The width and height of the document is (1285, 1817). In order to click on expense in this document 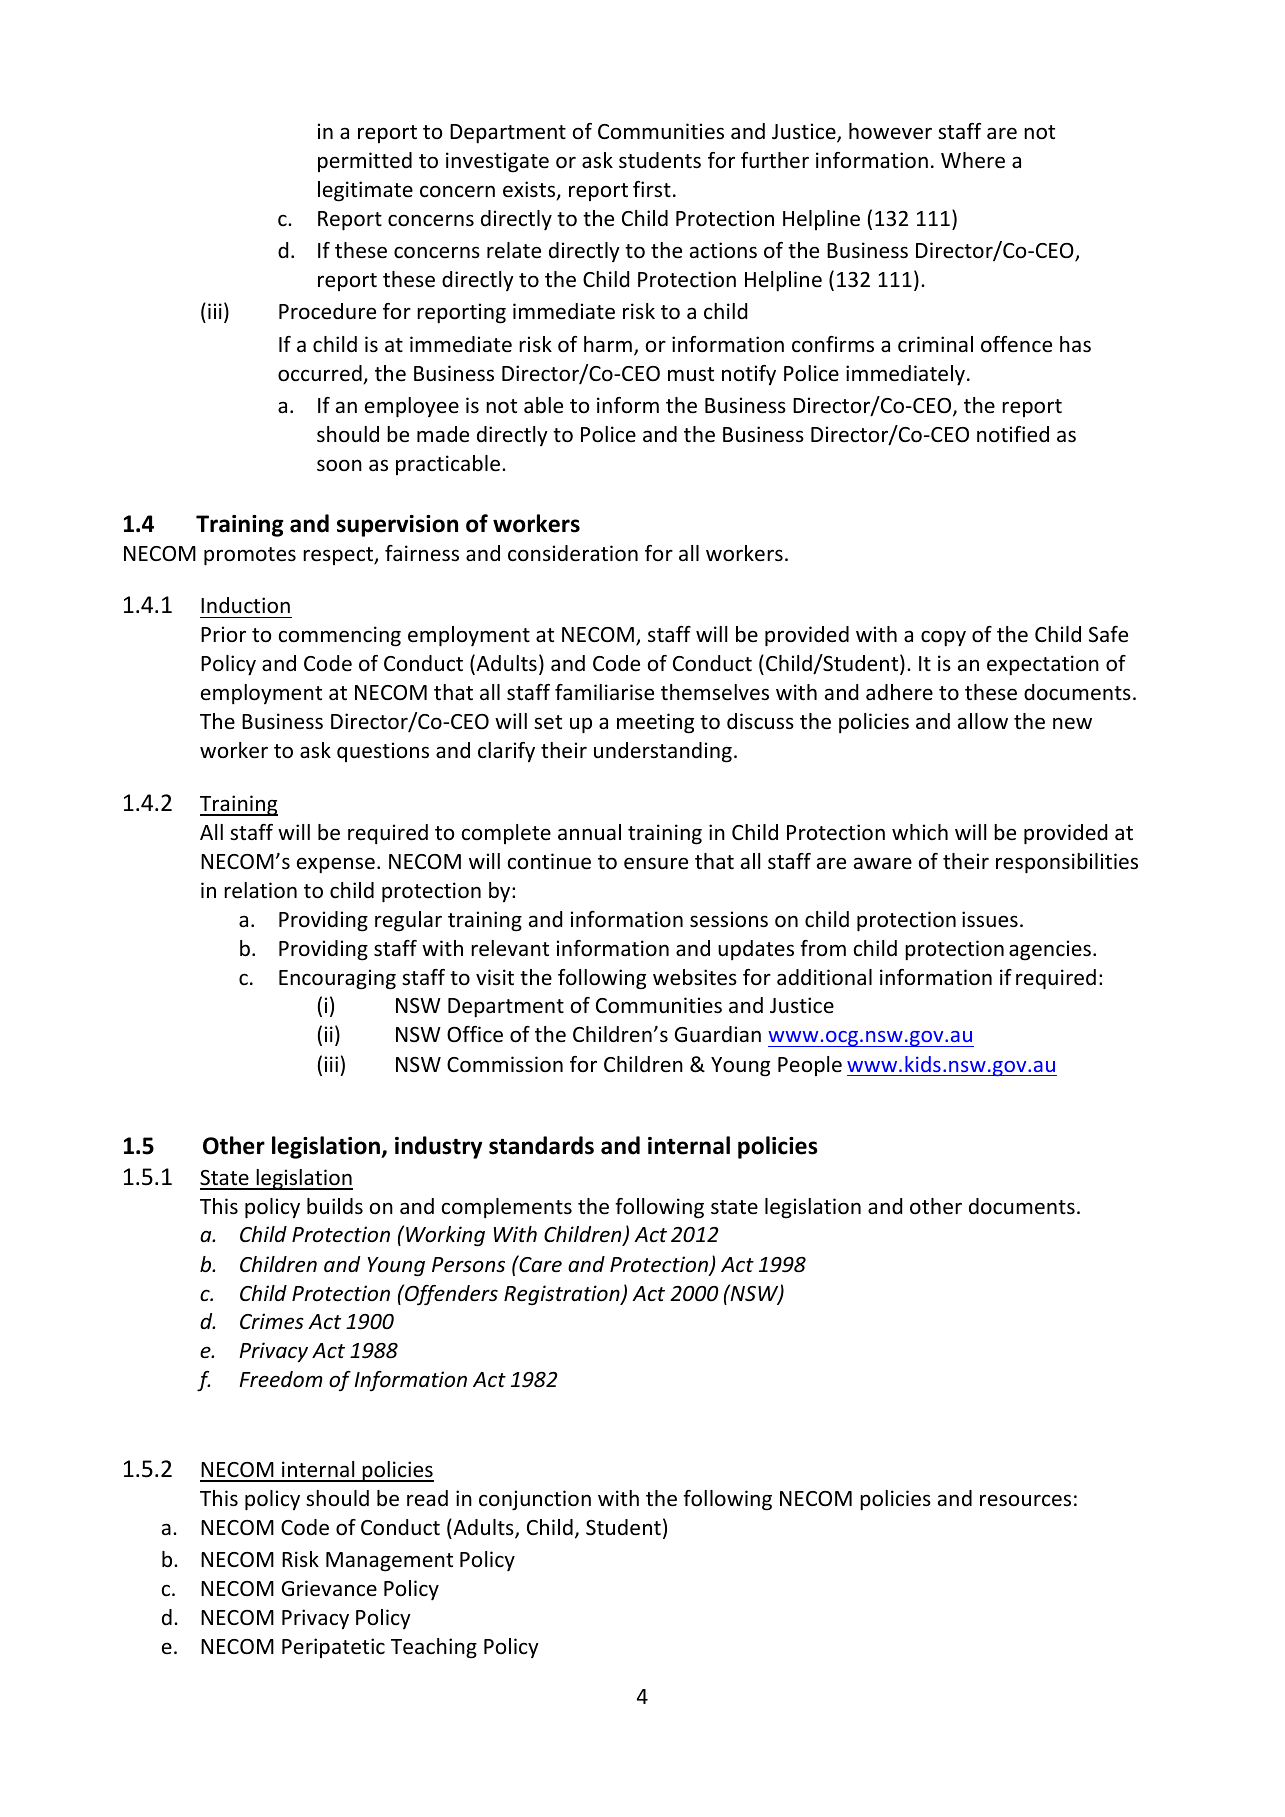, I will do `click(336, 865)`.
